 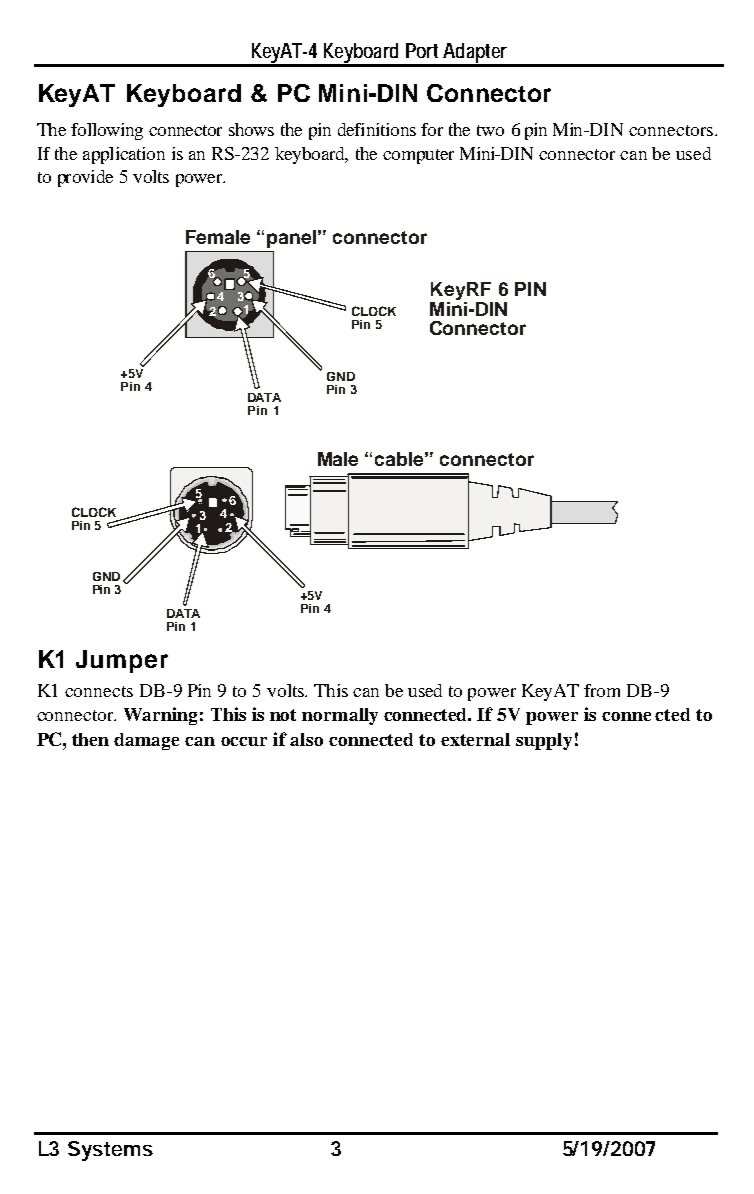 I want to click on also, so click(x=306, y=739).
